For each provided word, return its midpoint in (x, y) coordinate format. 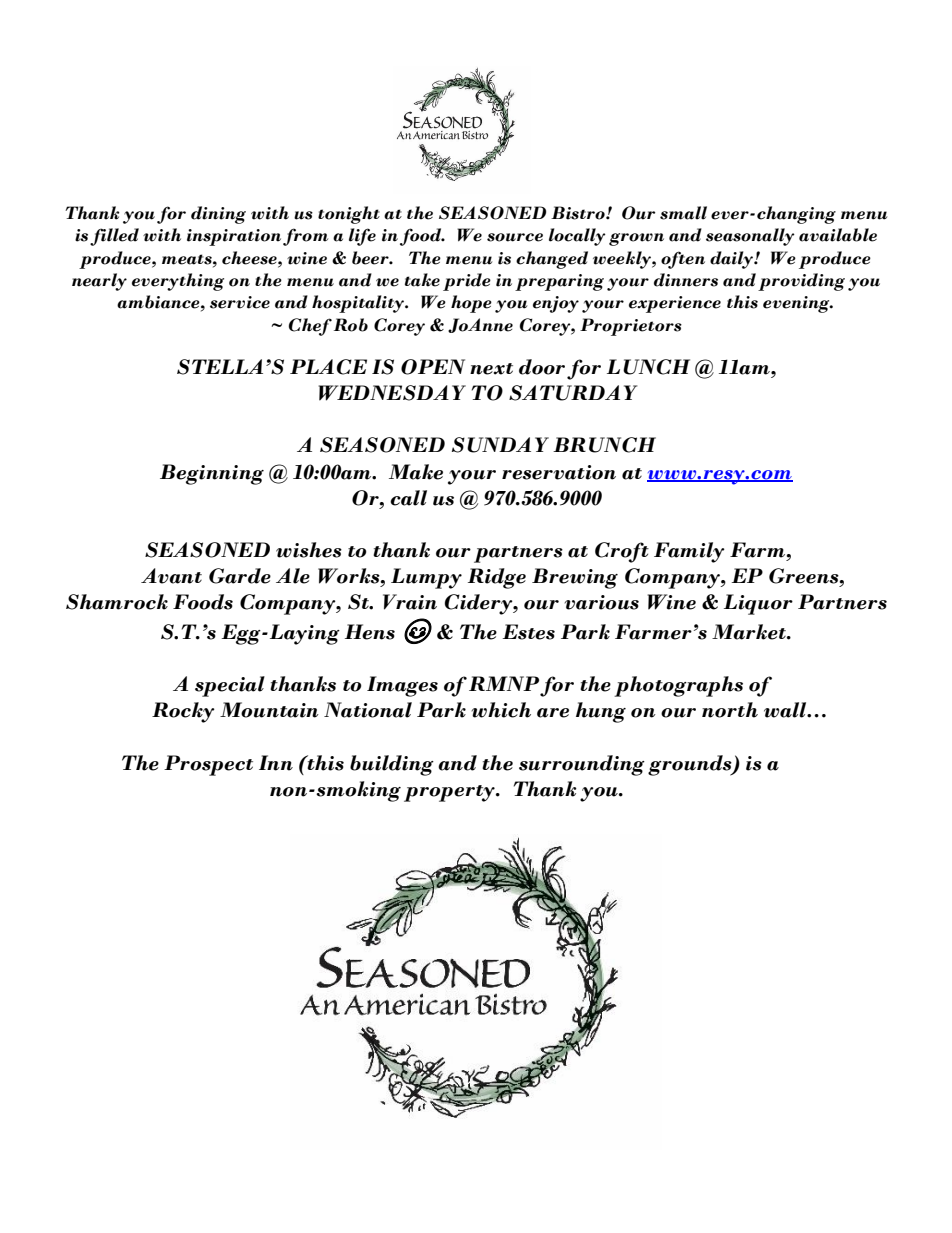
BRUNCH (604, 445)
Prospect (208, 765)
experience (675, 304)
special (230, 686)
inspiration (234, 237)
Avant (171, 576)
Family (689, 552)
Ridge (497, 578)
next (491, 369)
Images (402, 686)
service (240, 302)
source (515, 237)
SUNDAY (500, 445)
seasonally (750, 237)
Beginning (212, 474)
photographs (678, 686)
